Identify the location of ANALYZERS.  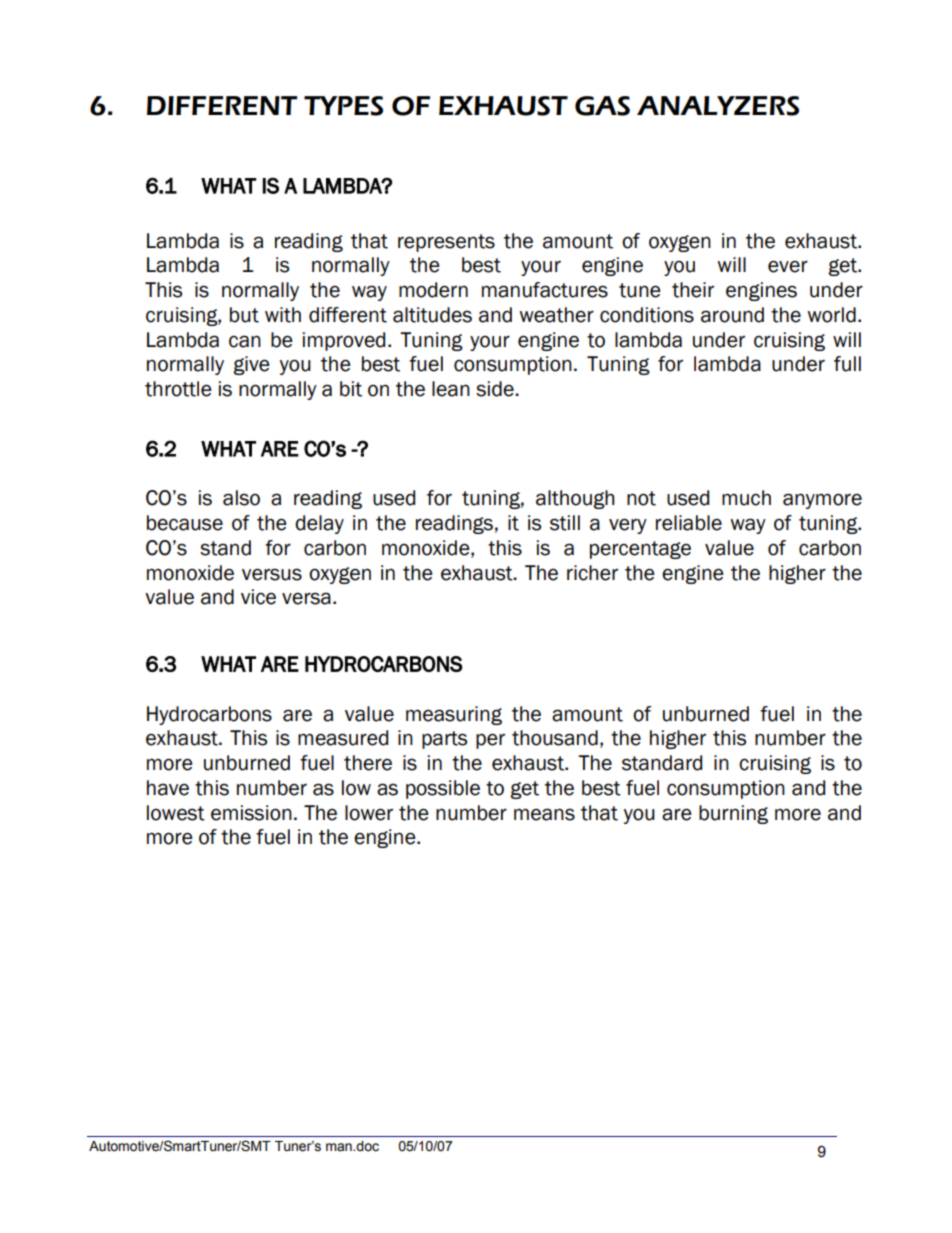
(718, 106).
